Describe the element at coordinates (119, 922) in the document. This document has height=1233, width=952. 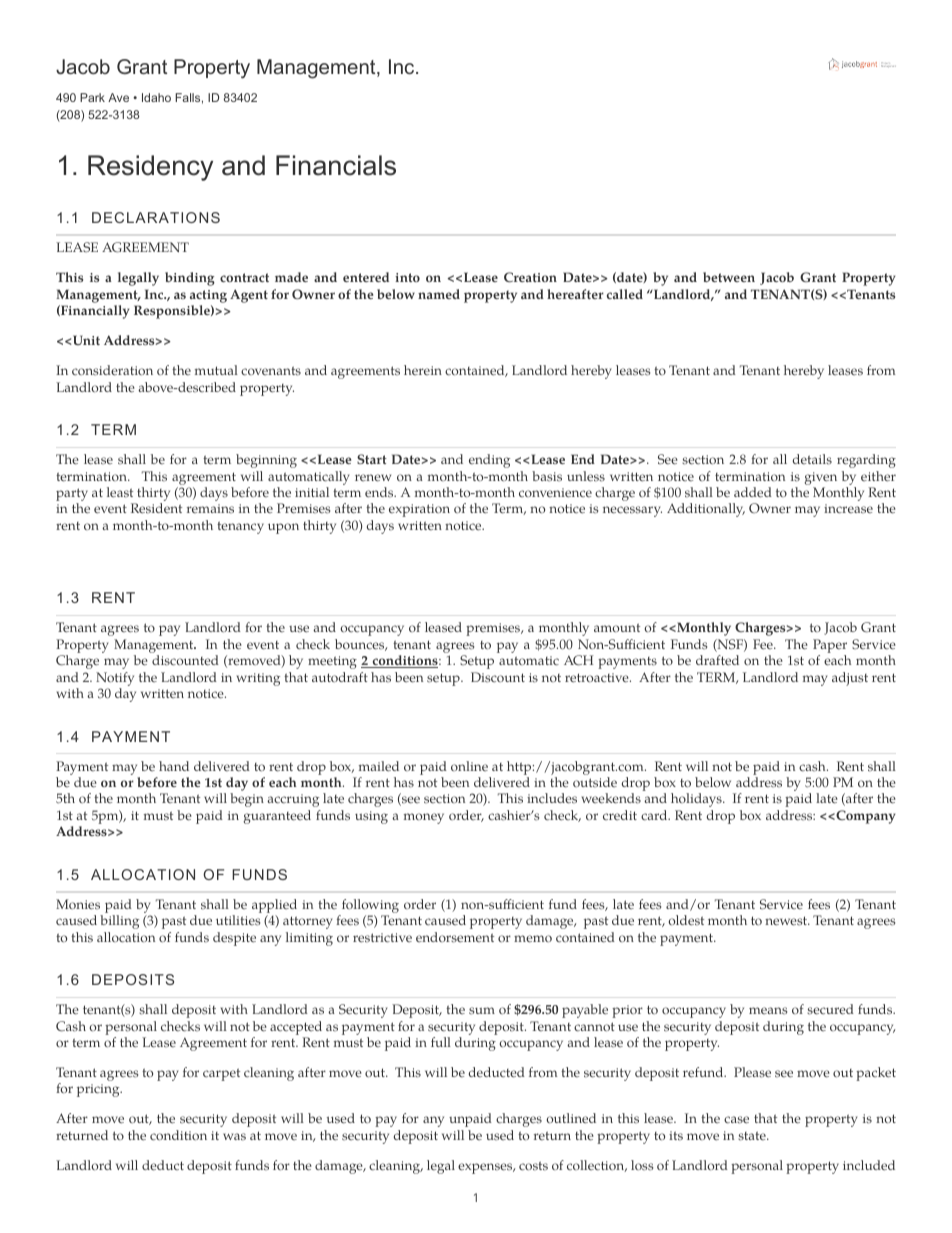
I see `billing` at that location.
